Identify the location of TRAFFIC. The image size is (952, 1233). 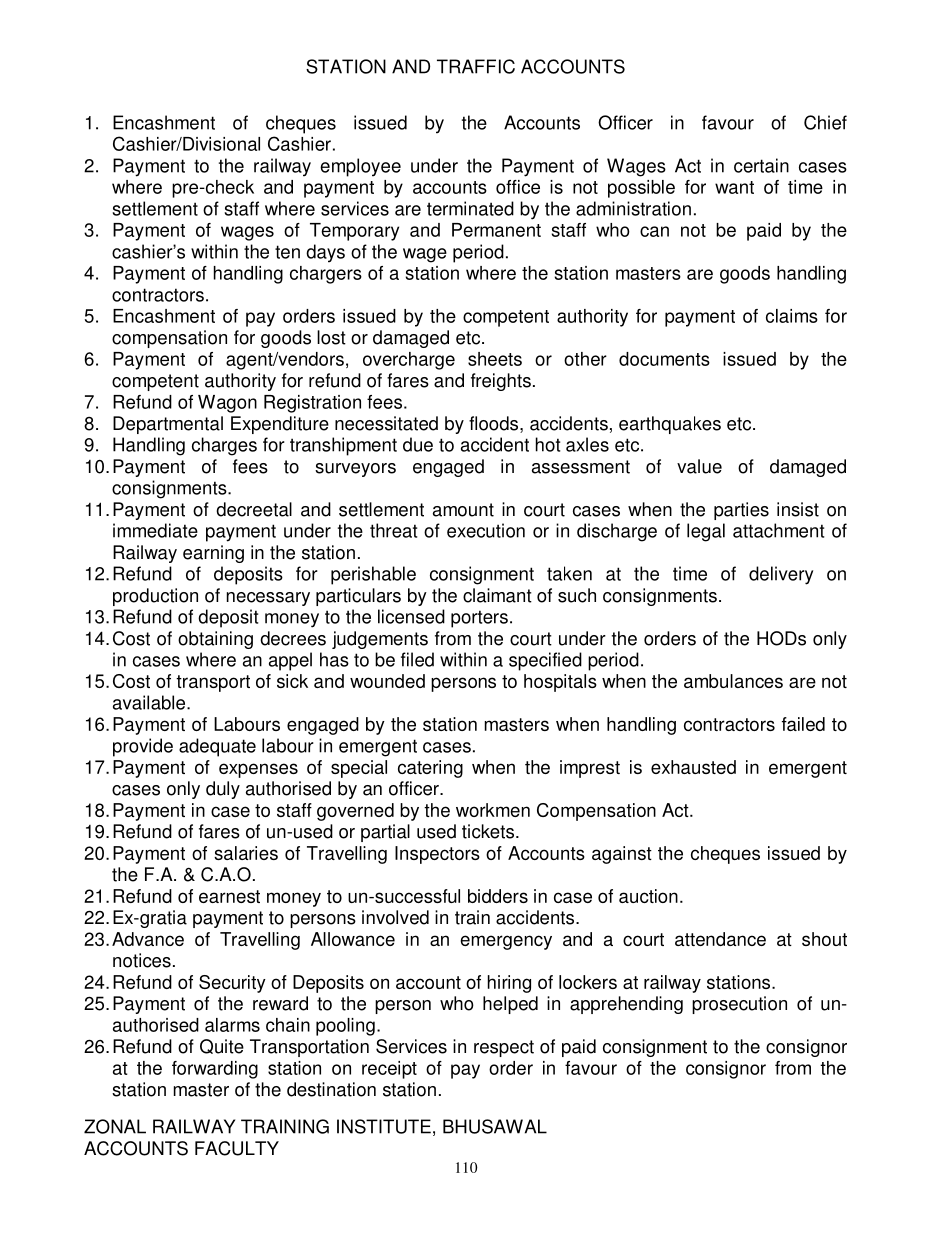
(476, 66).
